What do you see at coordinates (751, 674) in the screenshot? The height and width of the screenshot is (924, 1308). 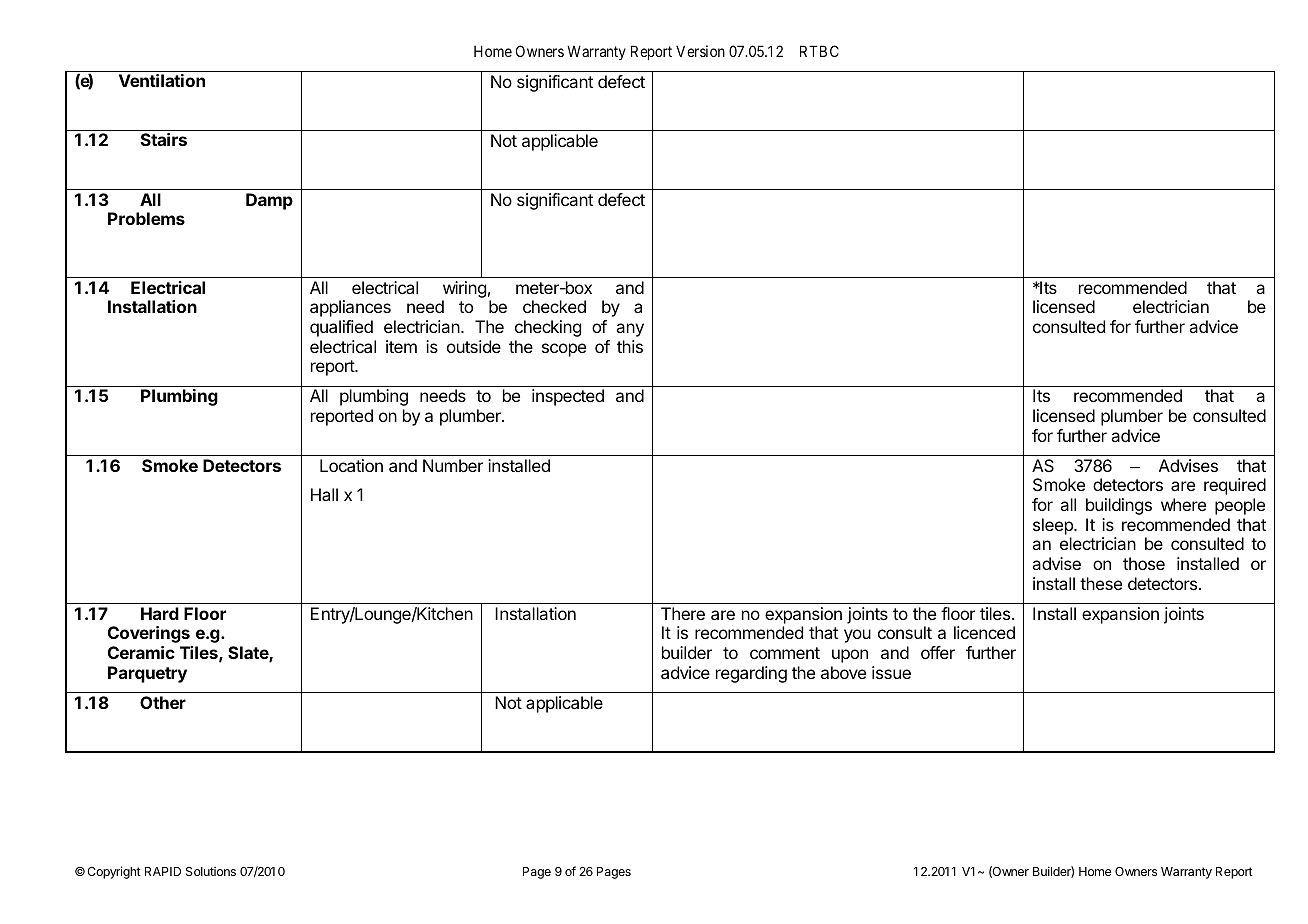 I see `regarding` at bounding box center [751, 674].
